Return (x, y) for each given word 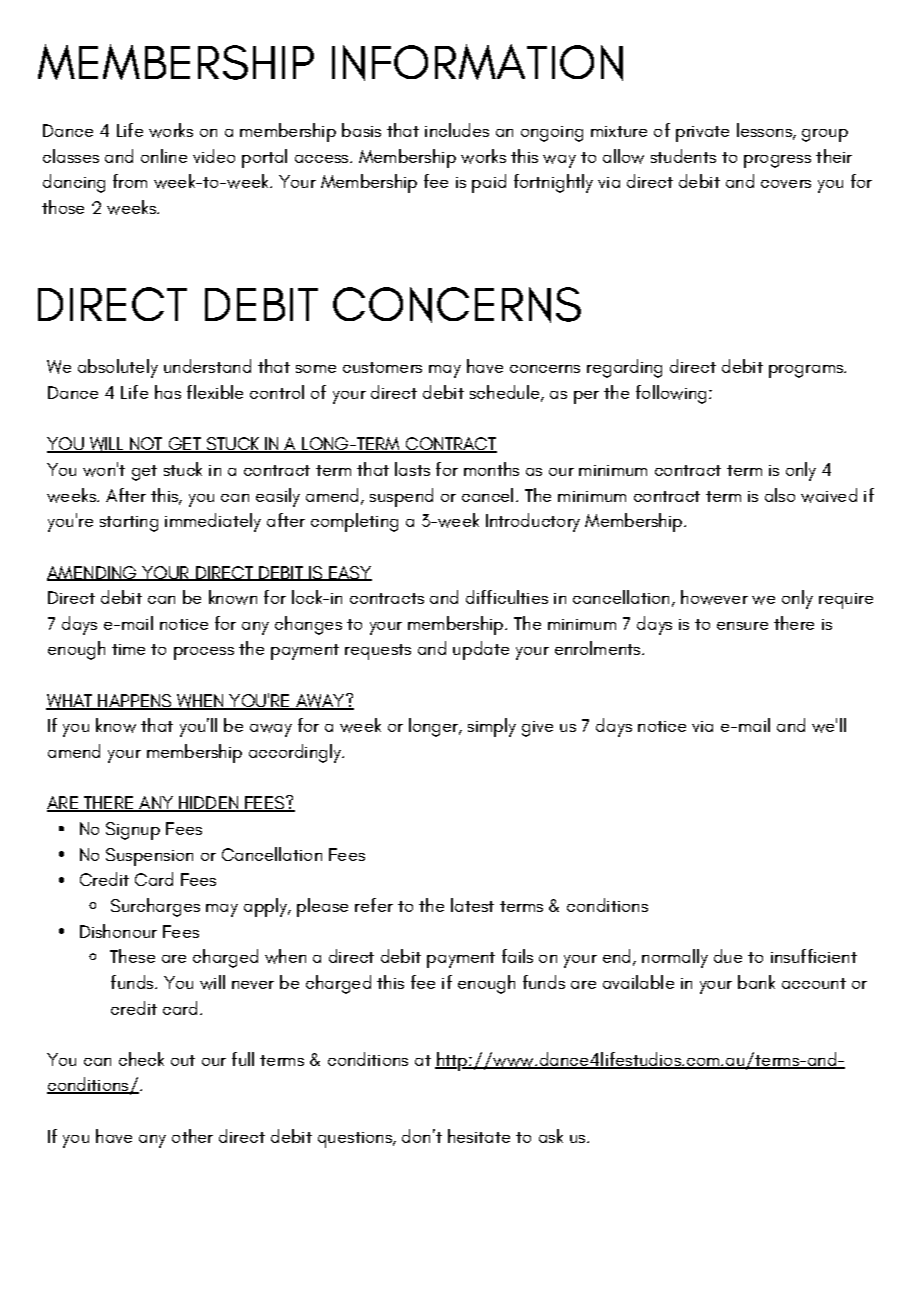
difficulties (507, 597)
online (164, 156)
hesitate (479, 1136)
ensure (742, 626)
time (128, 649)
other (192, 1136)
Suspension (149, 857)
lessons (765, 131)
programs (807, 371)
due (728, 956)
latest (472, 905)
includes (457, 130)
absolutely (118, 368)
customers (382, 367)
